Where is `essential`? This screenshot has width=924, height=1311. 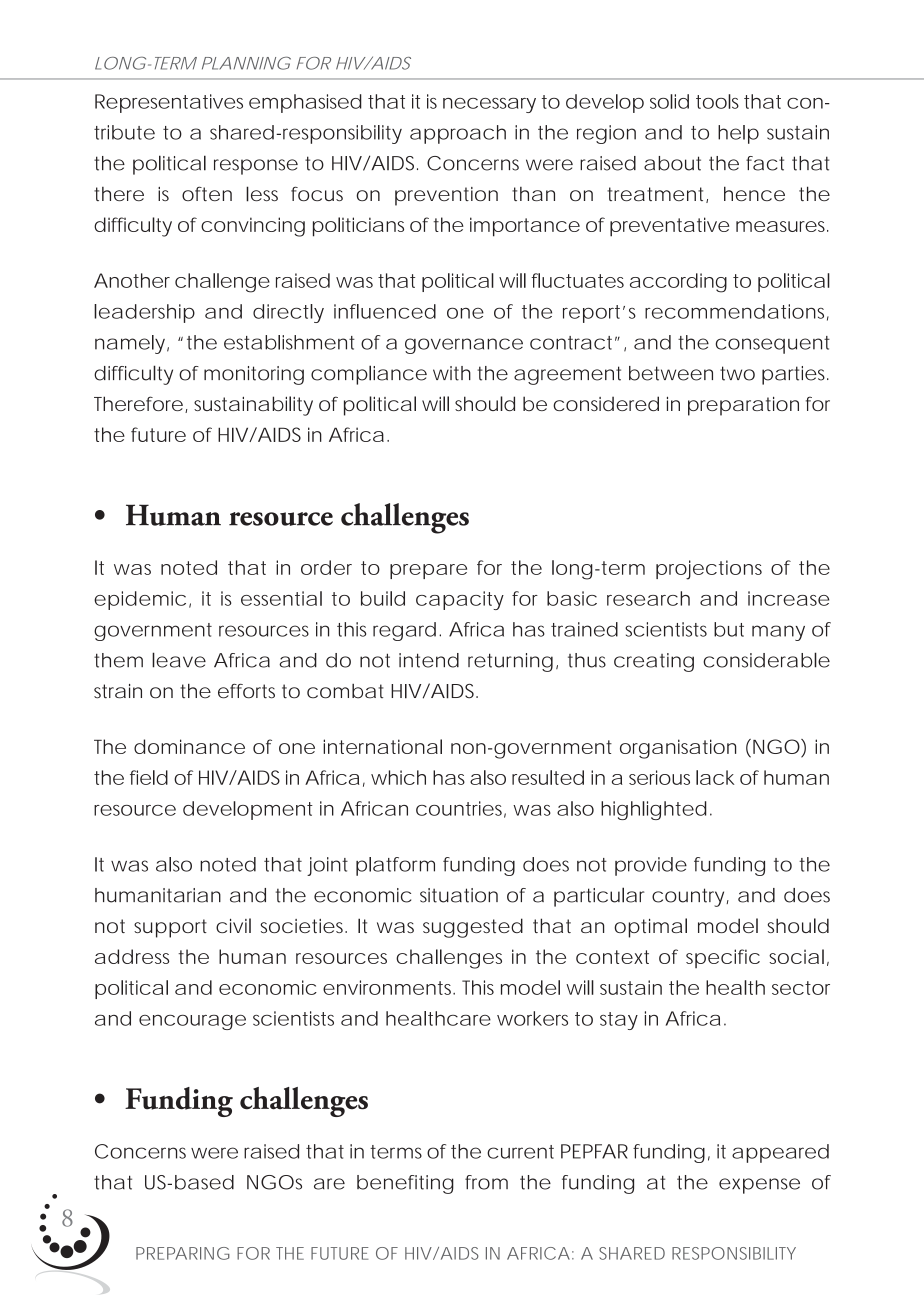
essential is located at coordinates (281, 598).
